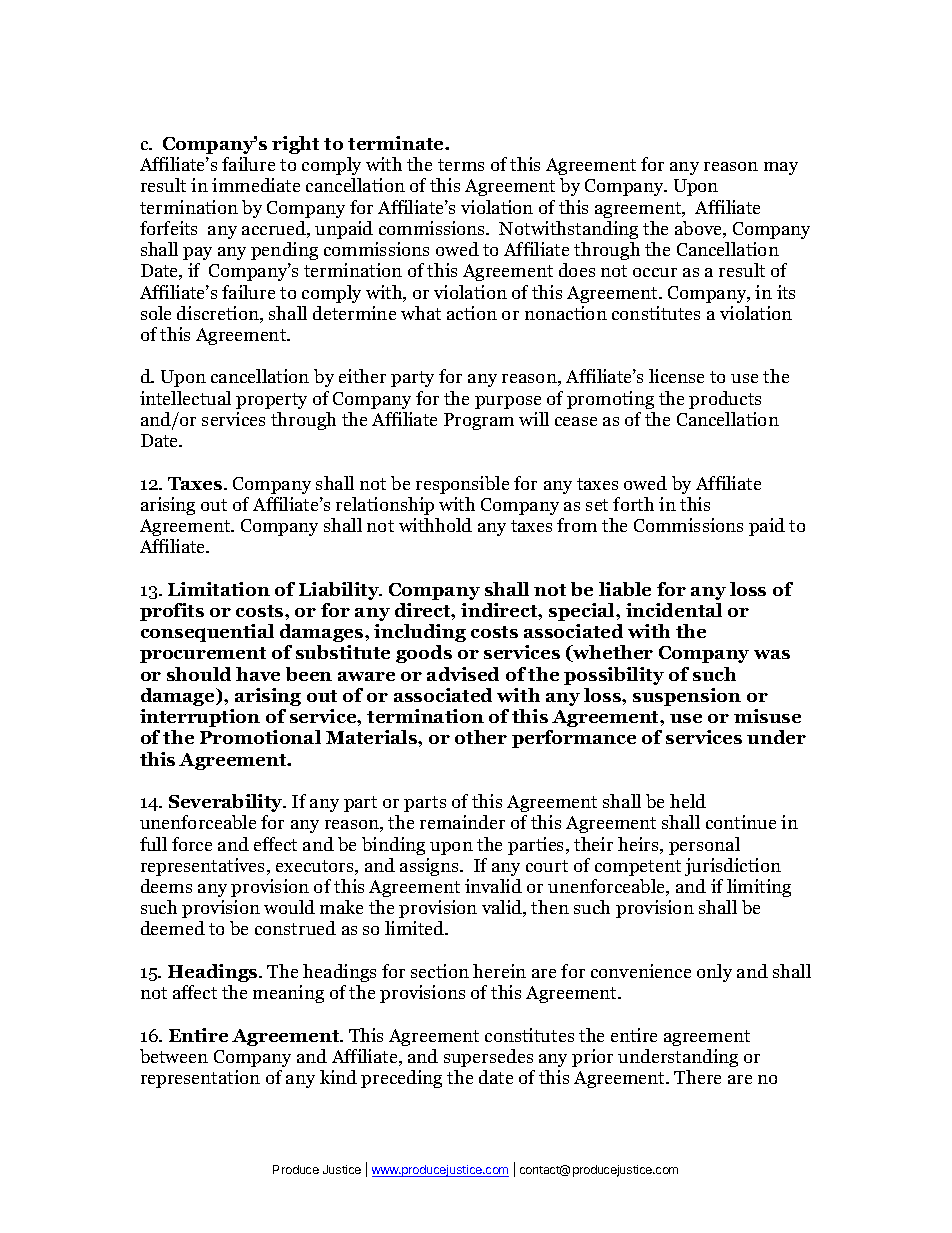 Image resolution: width=952 pixels, height=1233 pixels. I want to click on immediate, so click(256, 185).
